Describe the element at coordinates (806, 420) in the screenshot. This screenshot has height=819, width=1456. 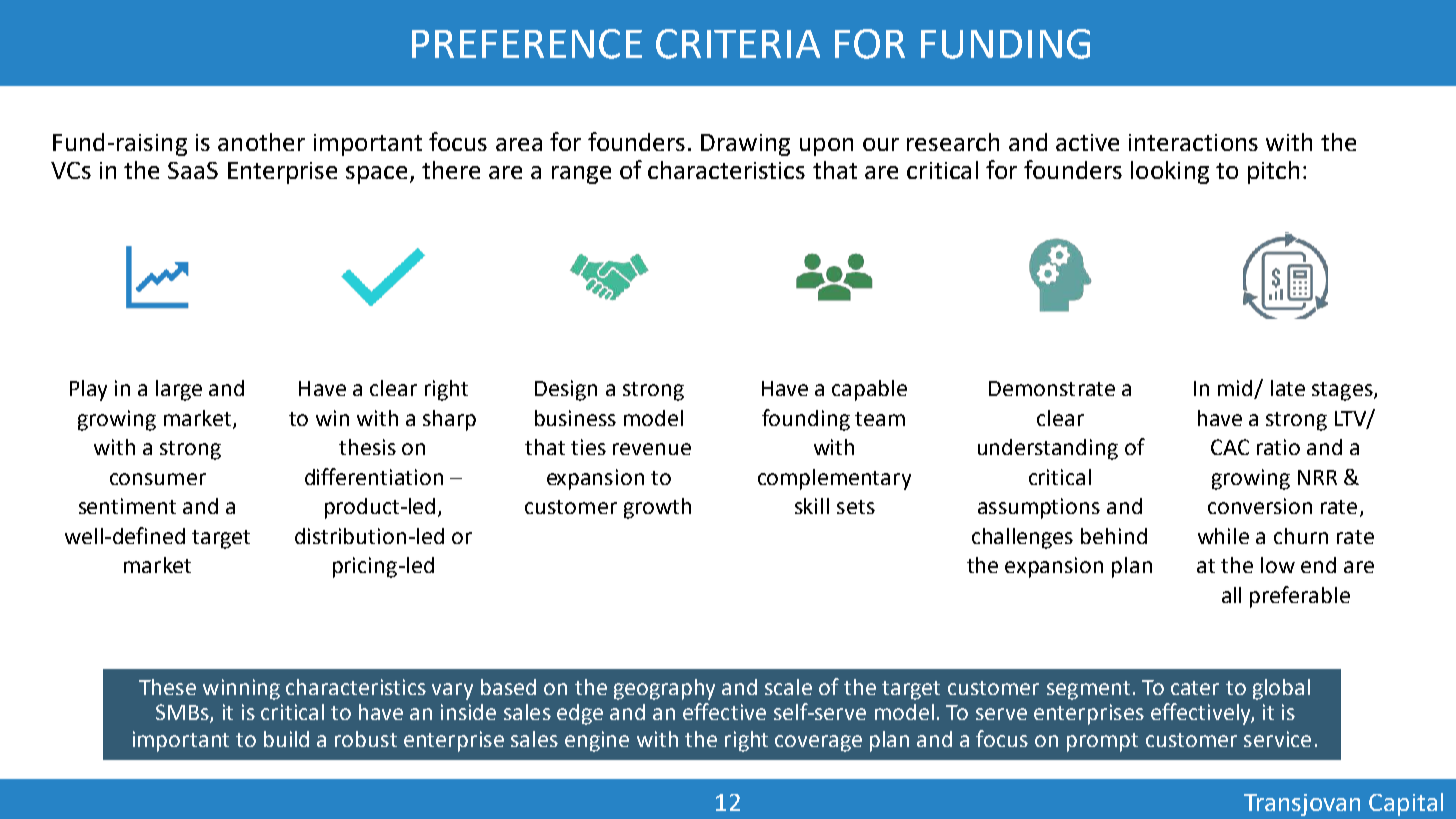
I see `founding` at that location.
